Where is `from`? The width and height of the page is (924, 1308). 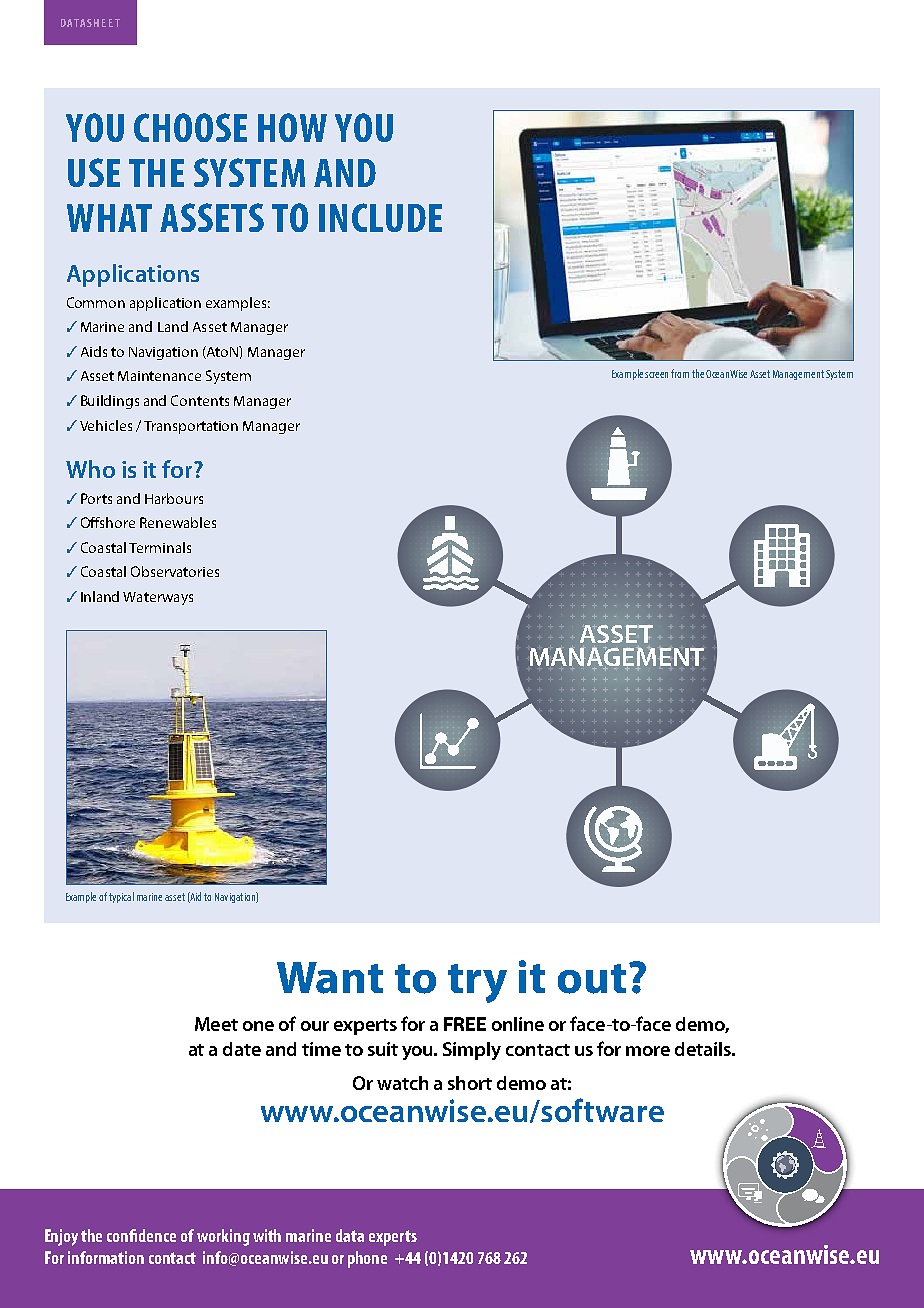
from is located at coordinates (680, 373).
